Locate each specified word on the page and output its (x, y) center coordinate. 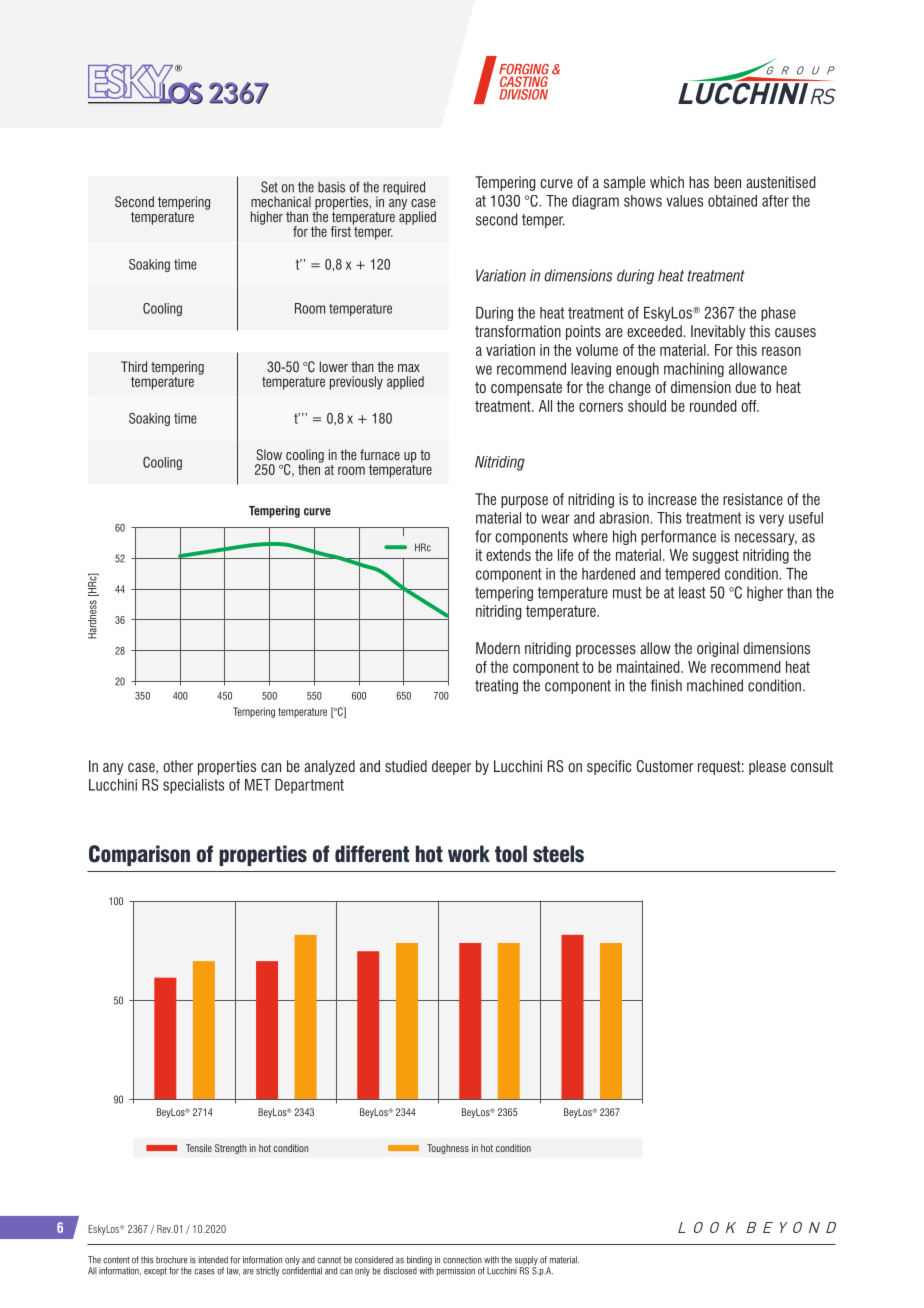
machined (715, 685)
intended (213, 1260)
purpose (524, 502)
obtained (732, 201)
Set (269, 187)
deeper (451, 767)
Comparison (139, 855)
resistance (753, 499)
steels (558, 854)
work (469, 854)
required (404, 188)
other (178, 766)
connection (462, 1260)
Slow (269, 454)
